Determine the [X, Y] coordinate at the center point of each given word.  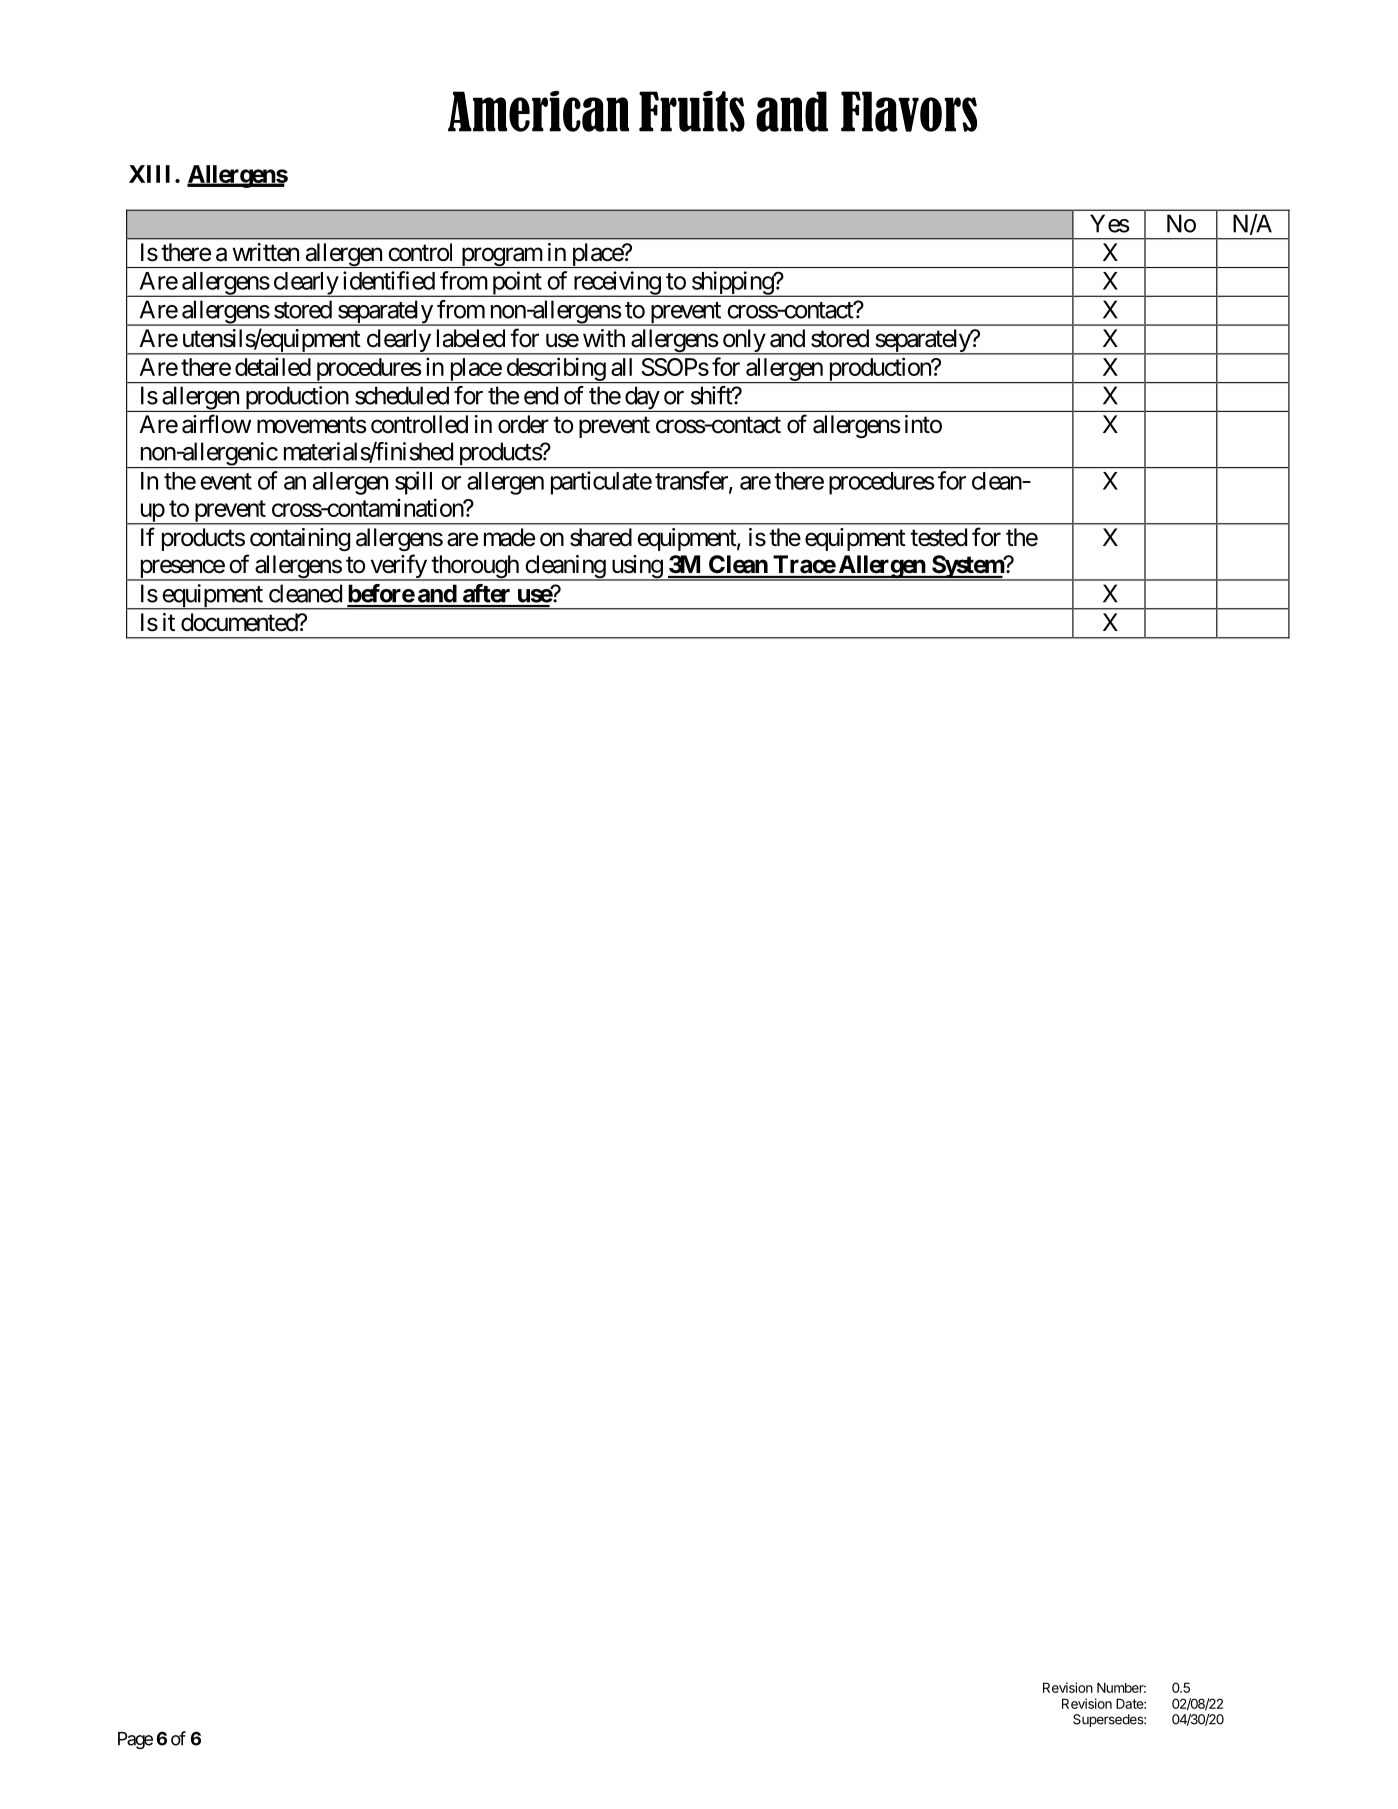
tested [938, 537]
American [538, 111]
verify [398, 567]
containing [300, 539]
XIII [152, 174]
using [636, 568]
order [523, 424]
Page [135, 1740]
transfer [692, 481]
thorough [475, 568]
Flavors [909, 111]
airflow [216, 424]
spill [413, 483]
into [923, 424]
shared [601, 537]
